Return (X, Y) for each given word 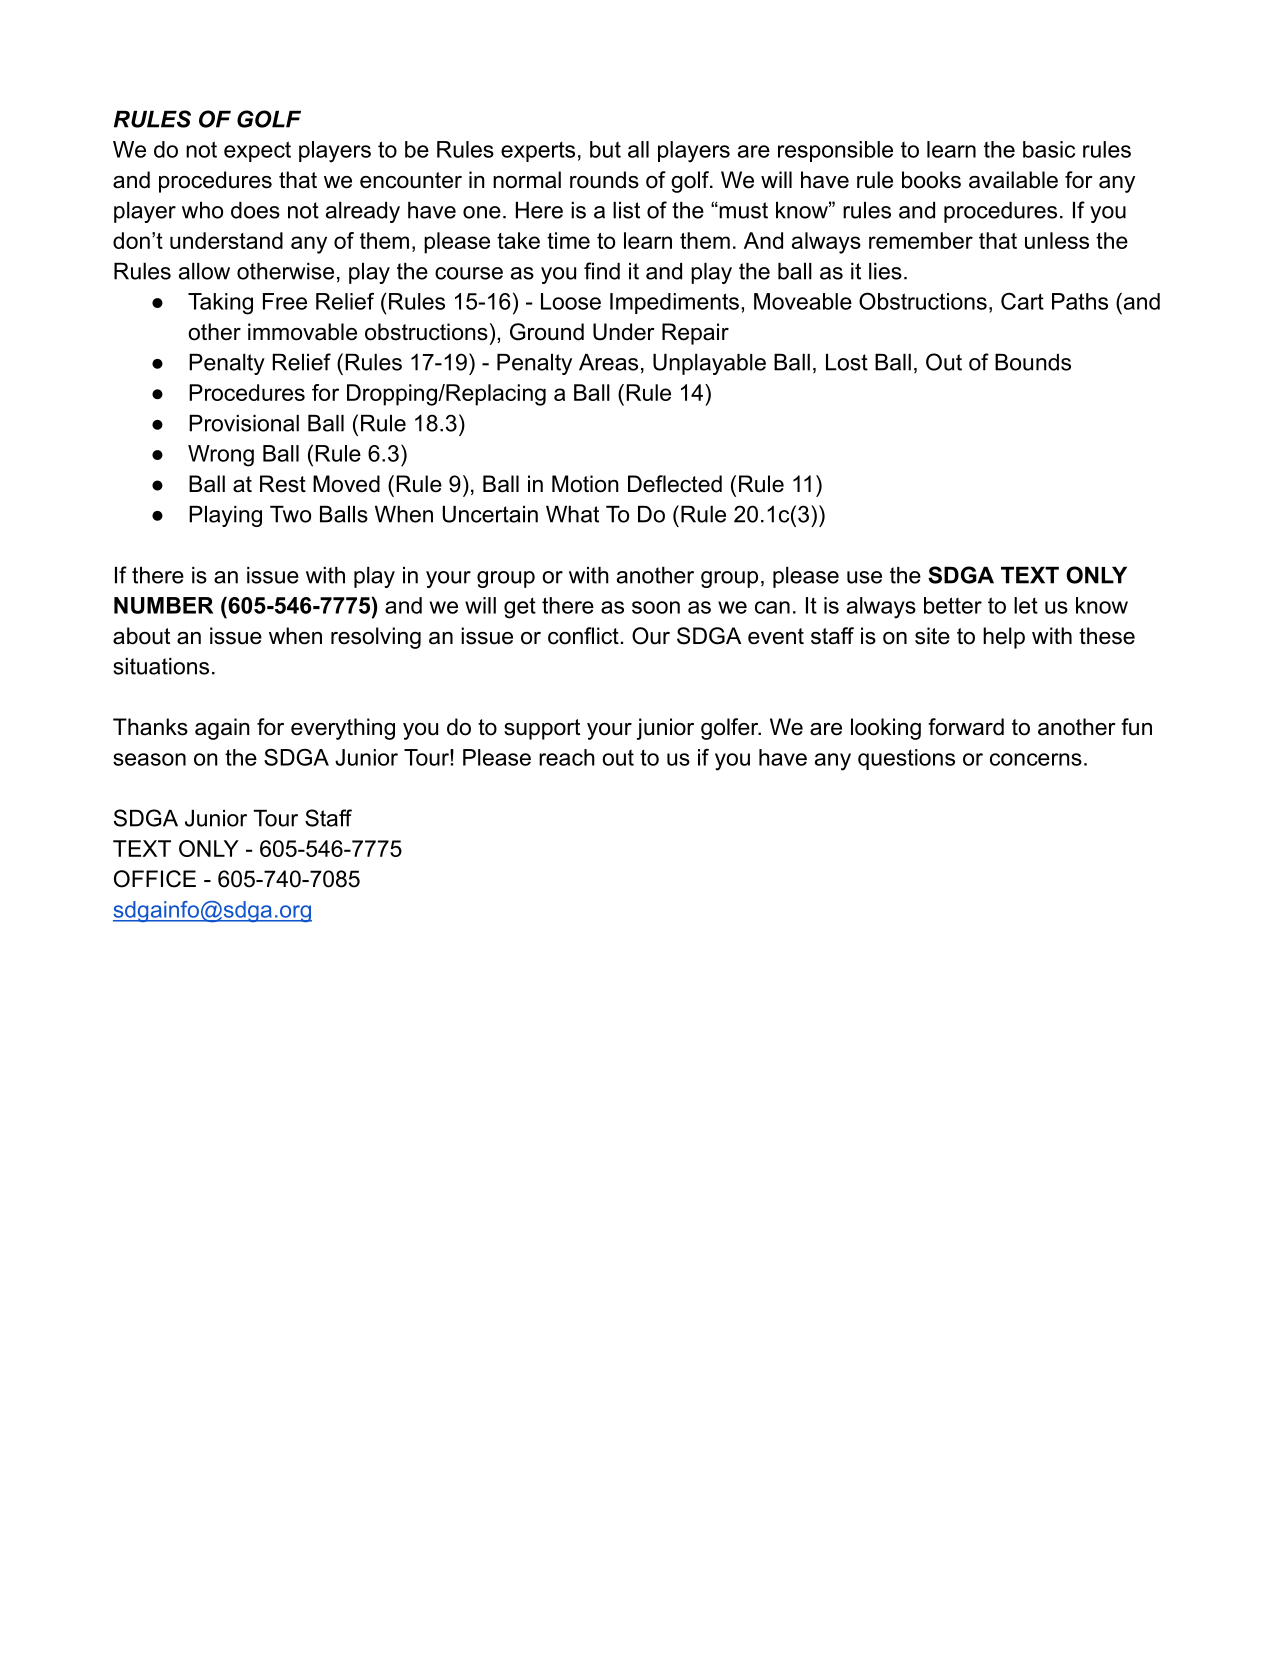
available (1013, 180)
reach (567, 757)
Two (290, 514)
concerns (1036, 759)
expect (257, 151)
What (572, 514)
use (864, 577)
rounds (604, 180)
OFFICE (155, 879)
